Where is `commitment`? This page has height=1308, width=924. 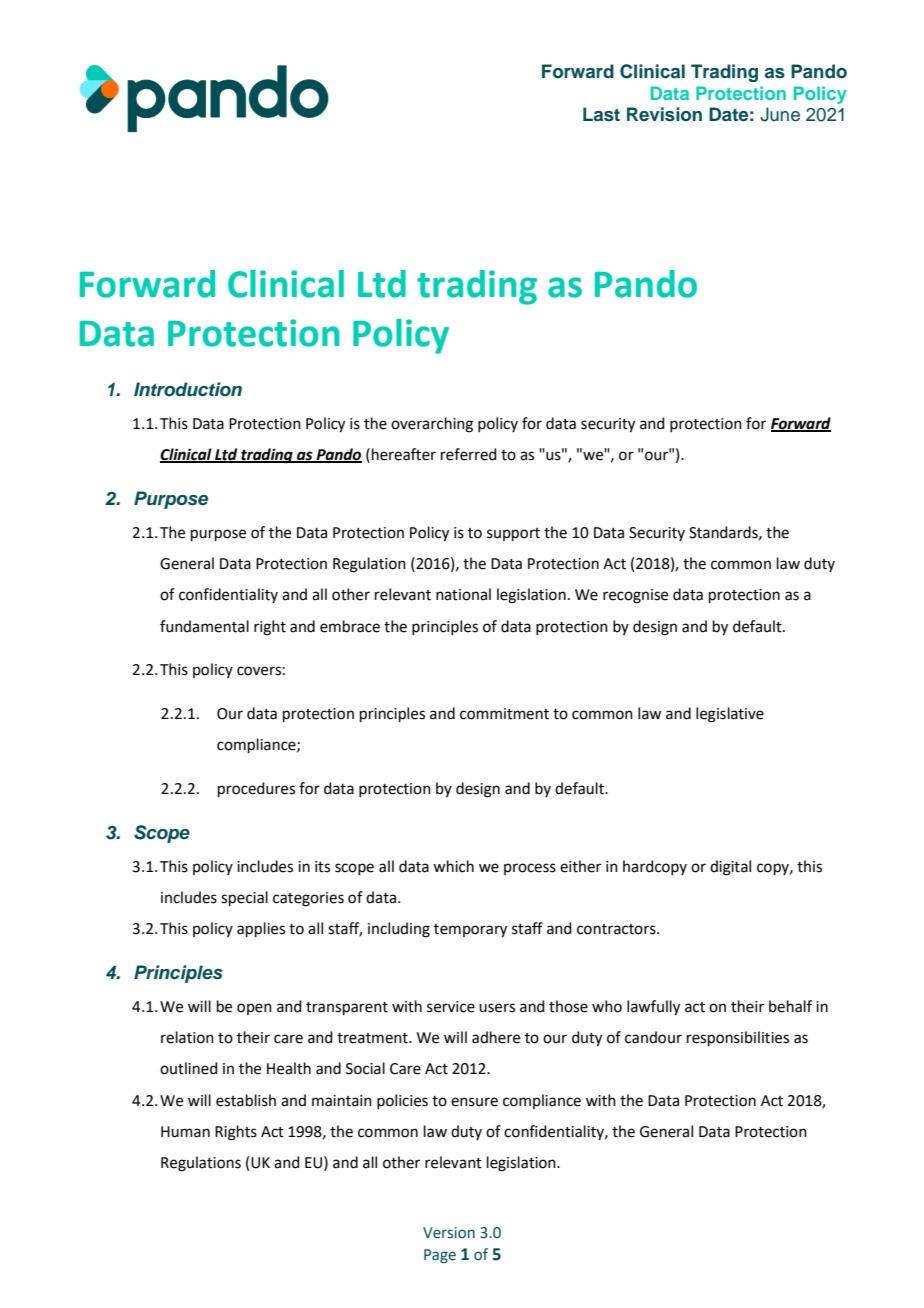
commitment is located at coordinates (504, 714).
